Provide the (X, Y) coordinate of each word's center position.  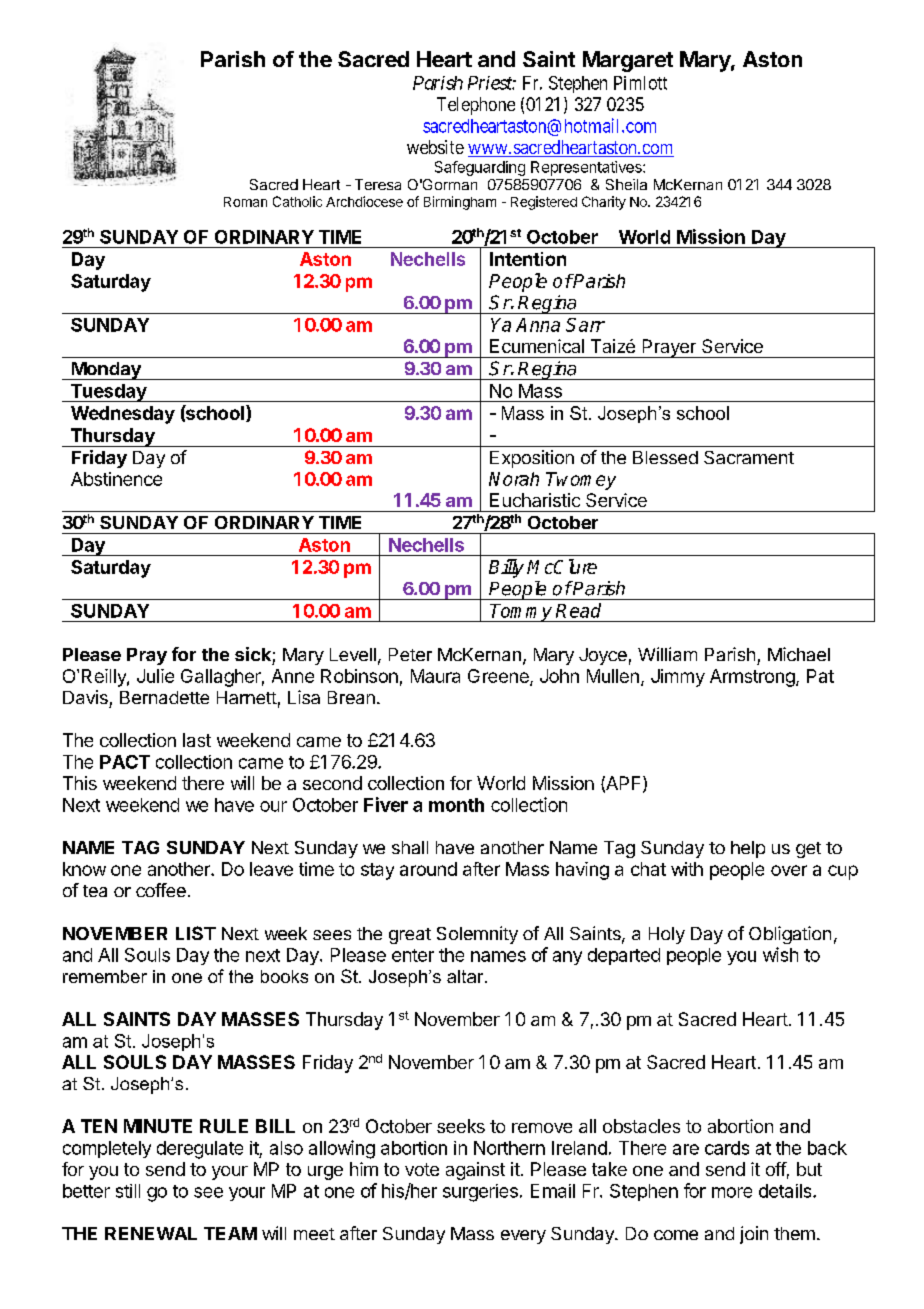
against (475, 1171)
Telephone (476, 106)
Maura (435, 676)
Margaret (628, 61)
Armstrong (753, 678)
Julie (155, 676)
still (128, 1191)
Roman (245, 202)
